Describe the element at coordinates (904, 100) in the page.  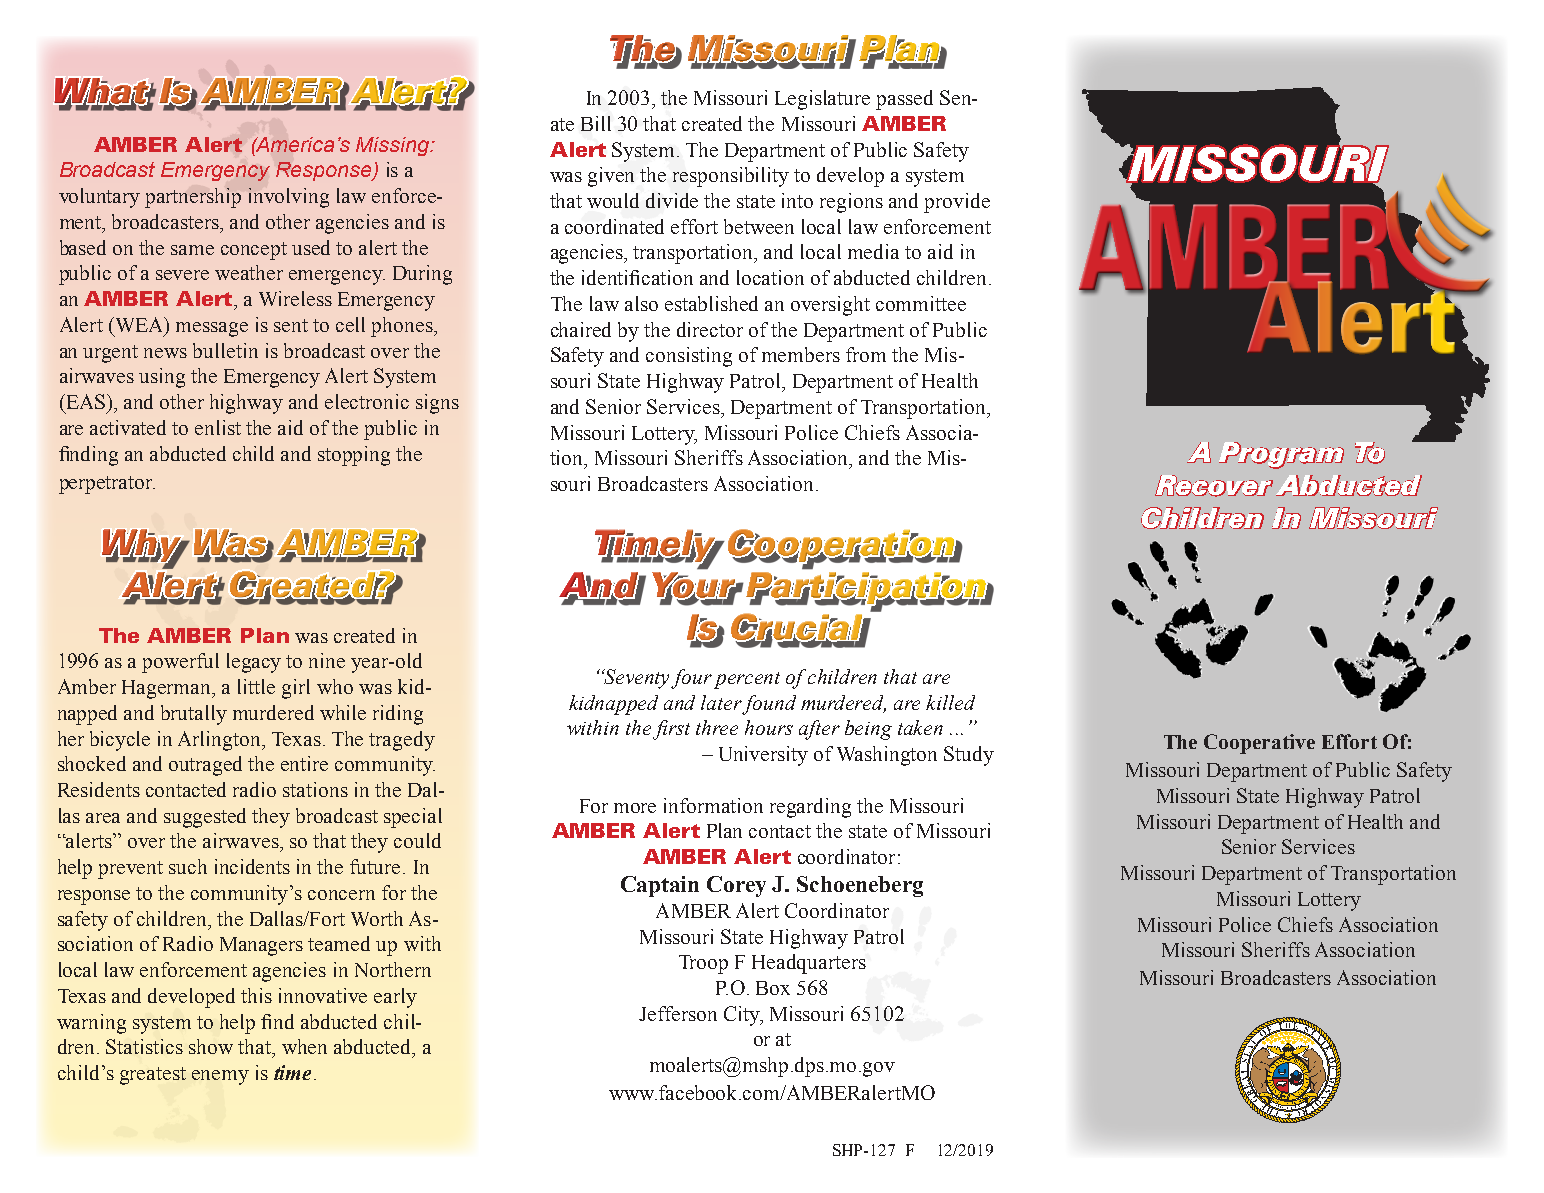
I see `passed` at that location.
